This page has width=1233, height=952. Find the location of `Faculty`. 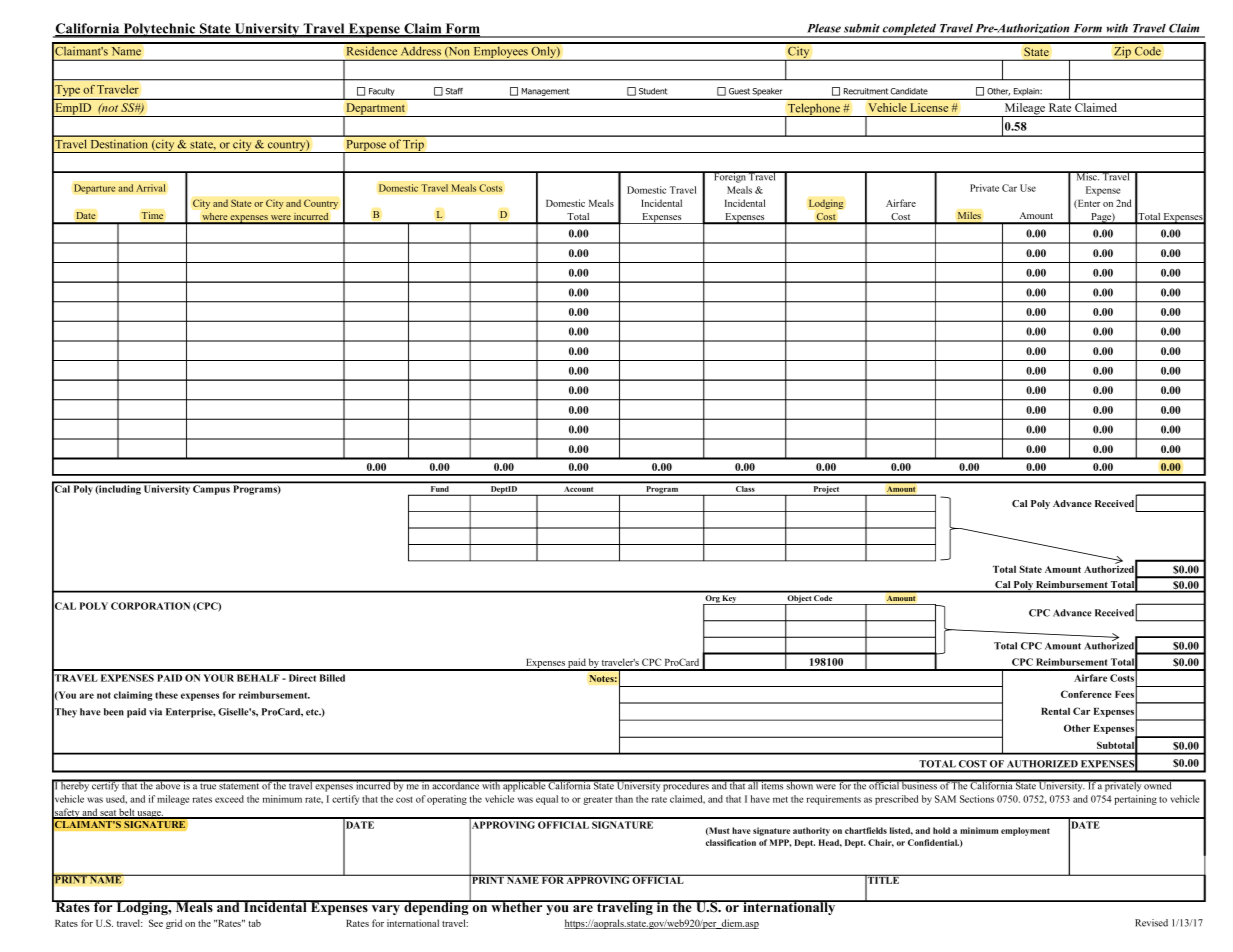

Faculty is located at coordinates (381, 92).
